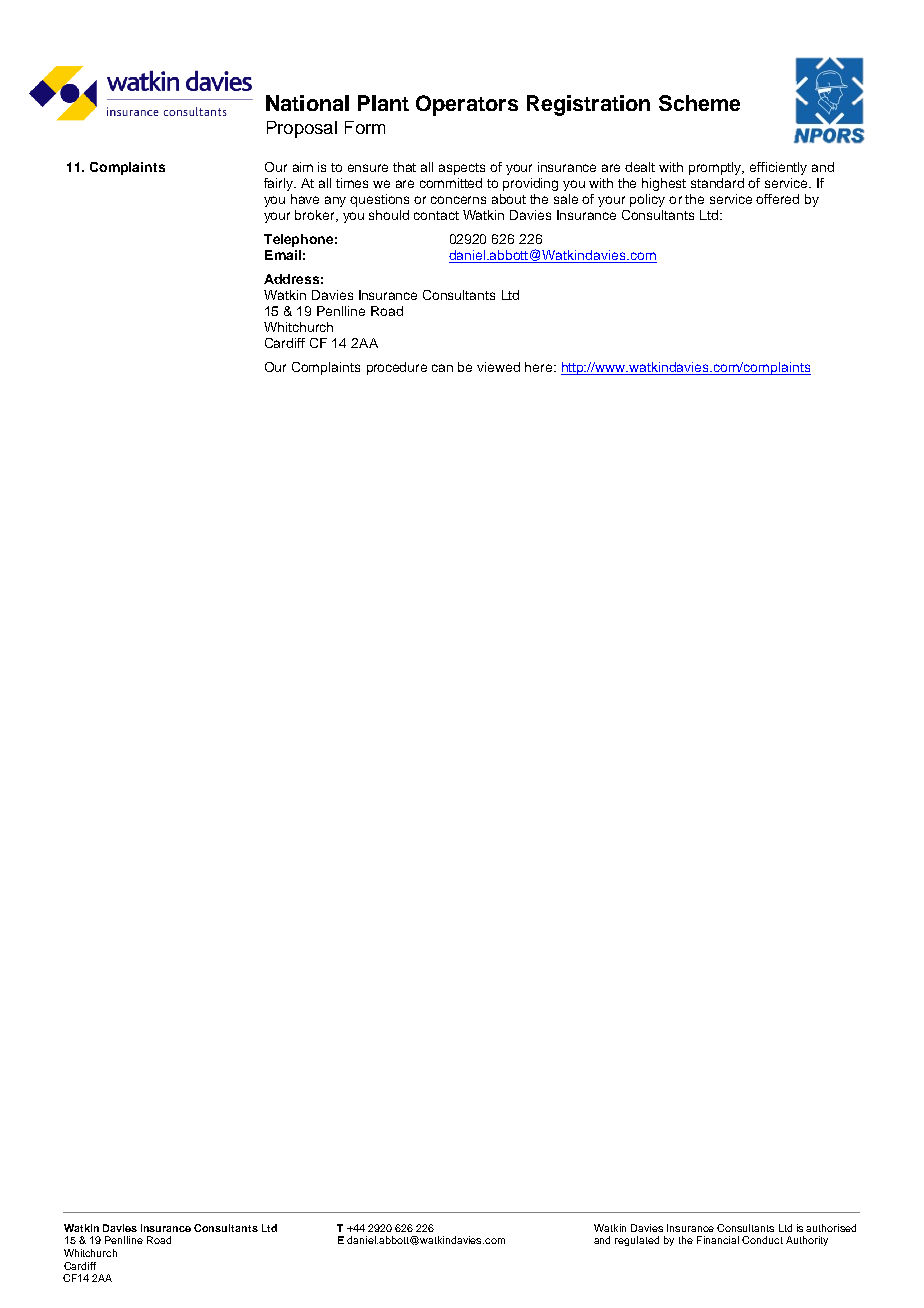 The width and height of the screenshot is (924, 1308). What do you see at coordinates (442, 368) in the screenshot?
I see `can` at bounding box center [442, 368].
